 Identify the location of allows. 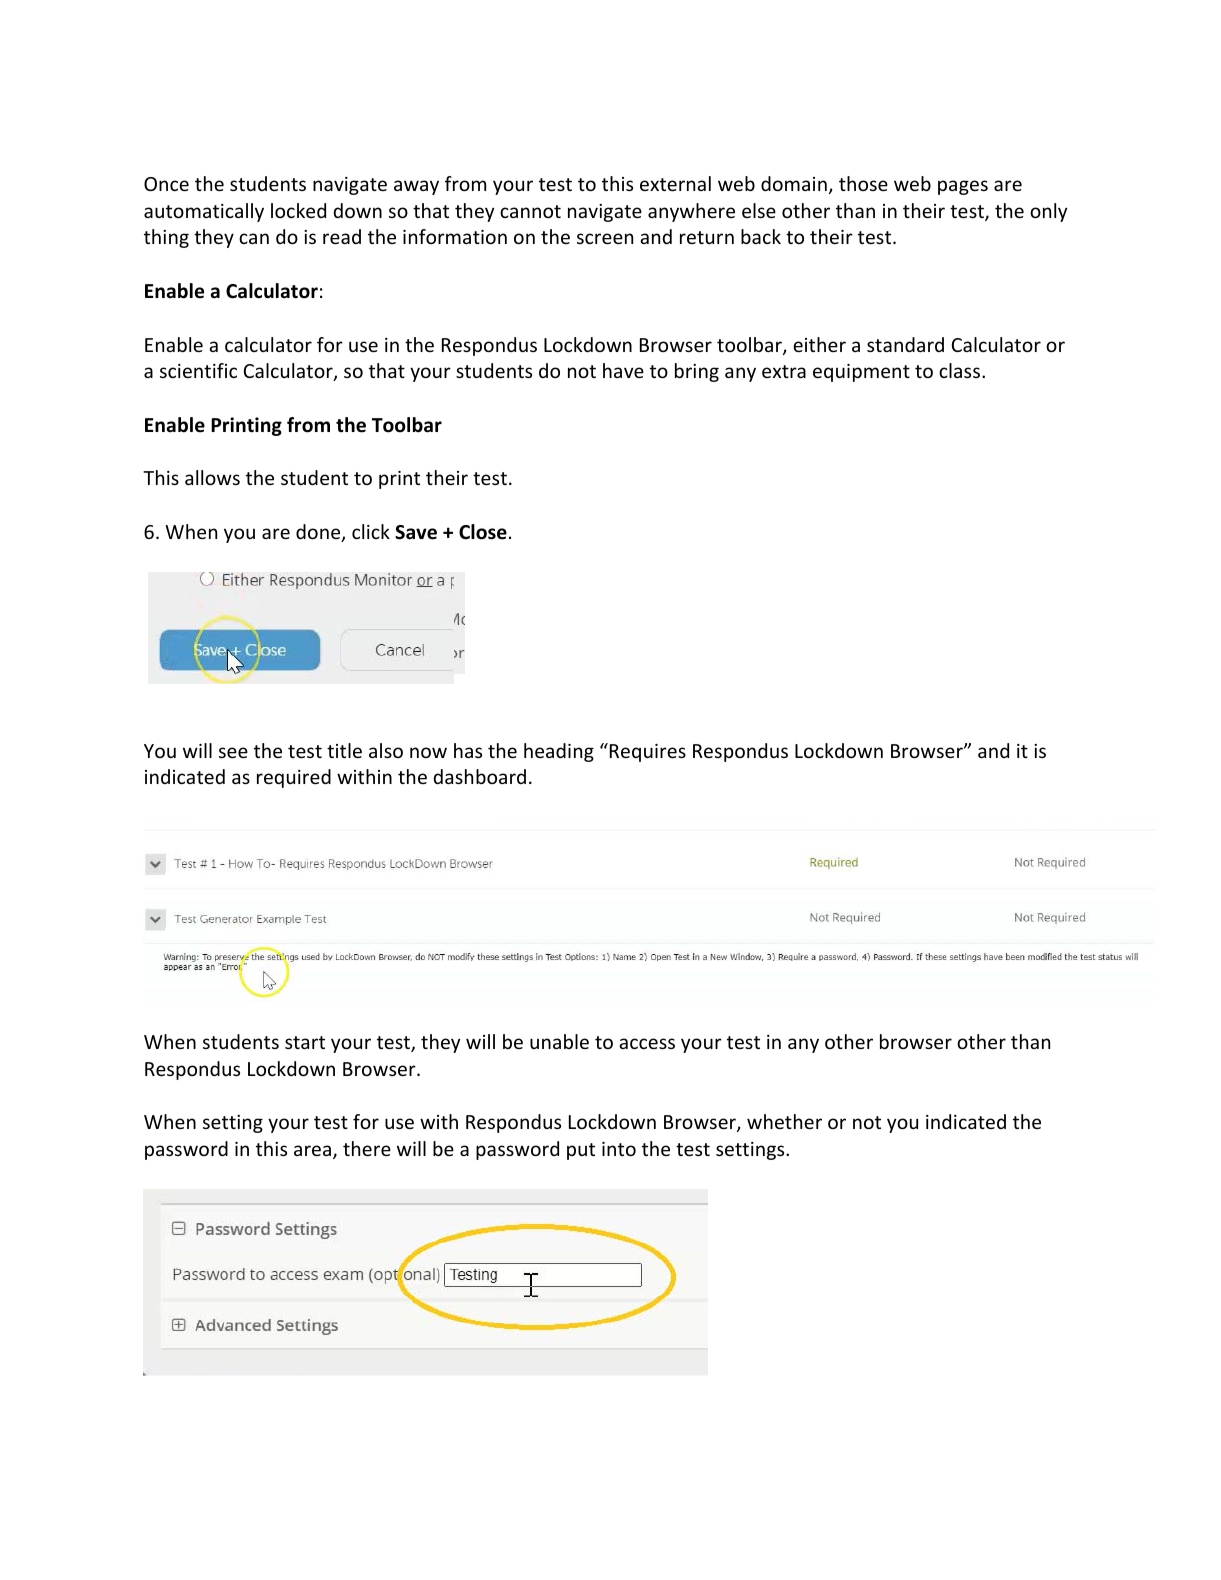
(212, 477).
